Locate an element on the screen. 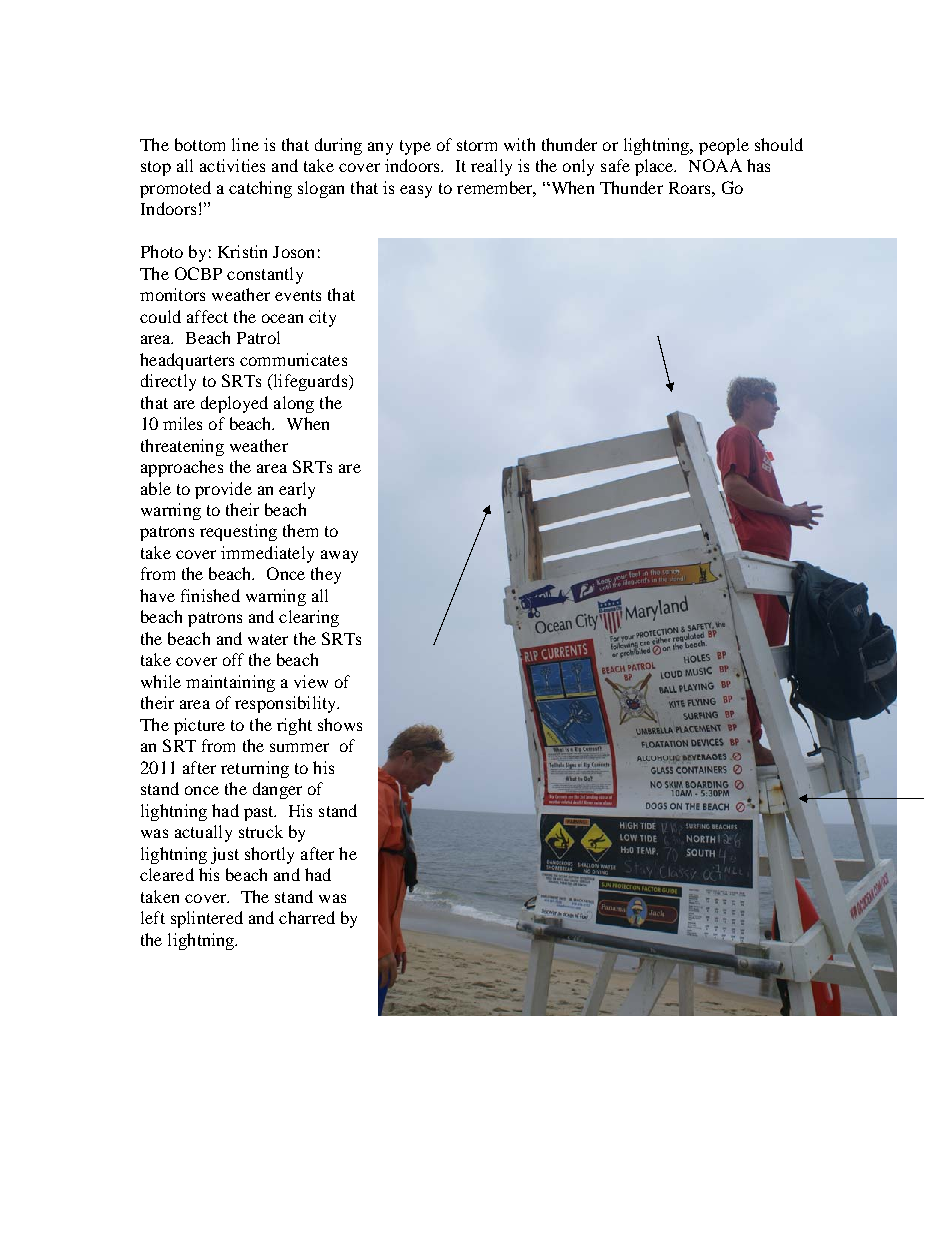 This screenshot has width=952, height=1233. requesting is located at coordinates (238, 532).
